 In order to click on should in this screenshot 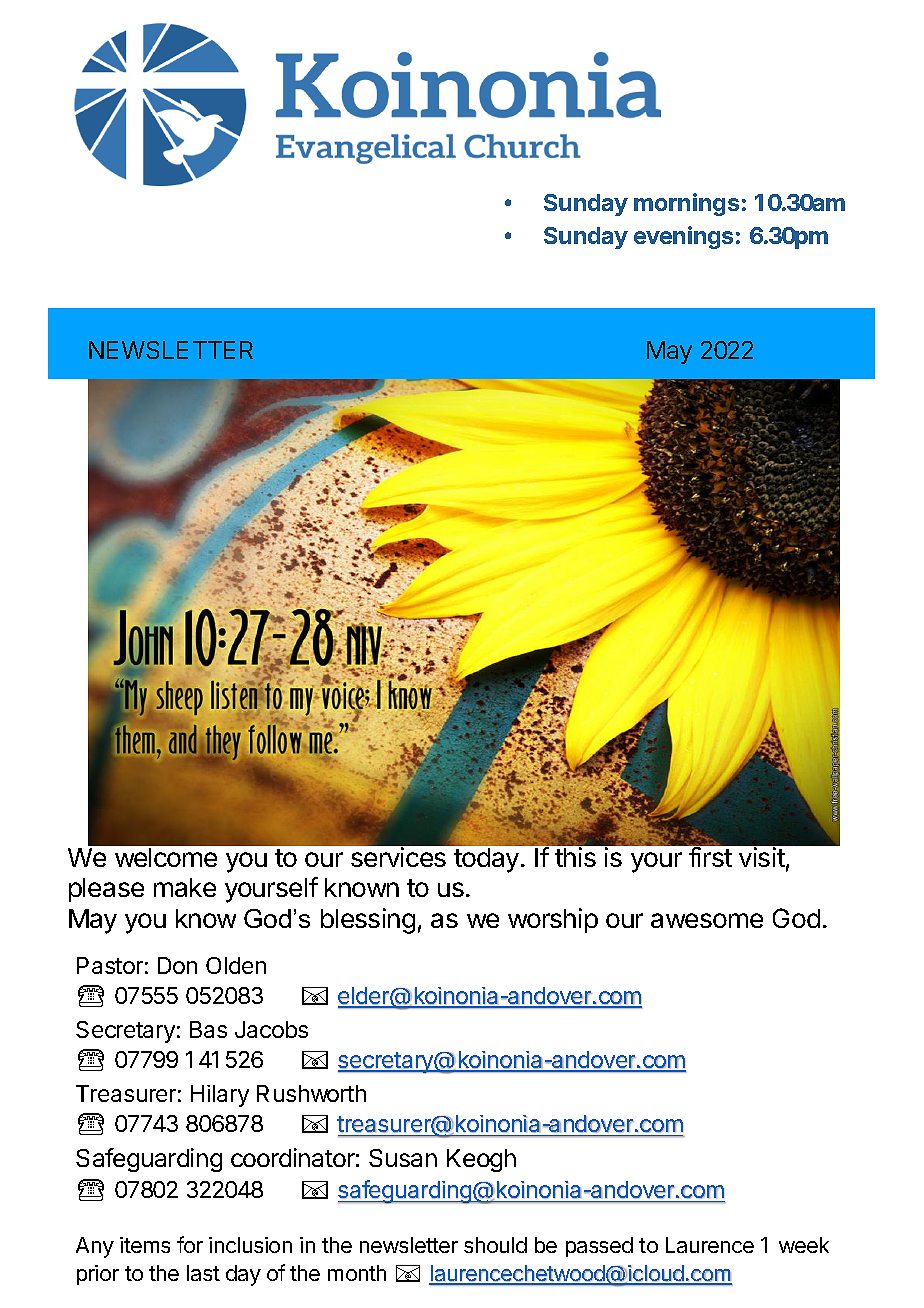, I will do `click(495, 1245)`.
